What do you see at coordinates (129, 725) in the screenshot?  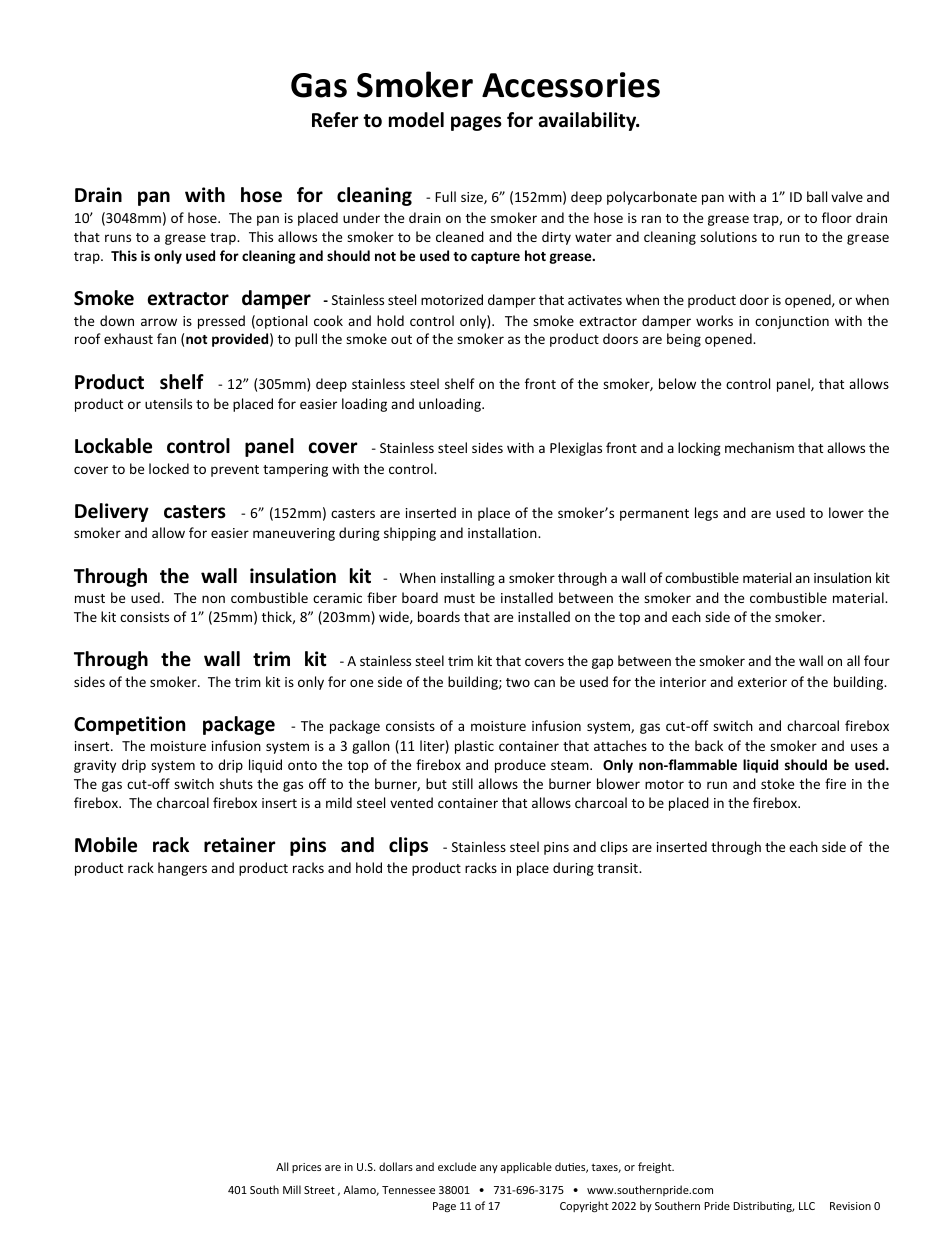 I see `Competition` at bounding box center [129, 725].
